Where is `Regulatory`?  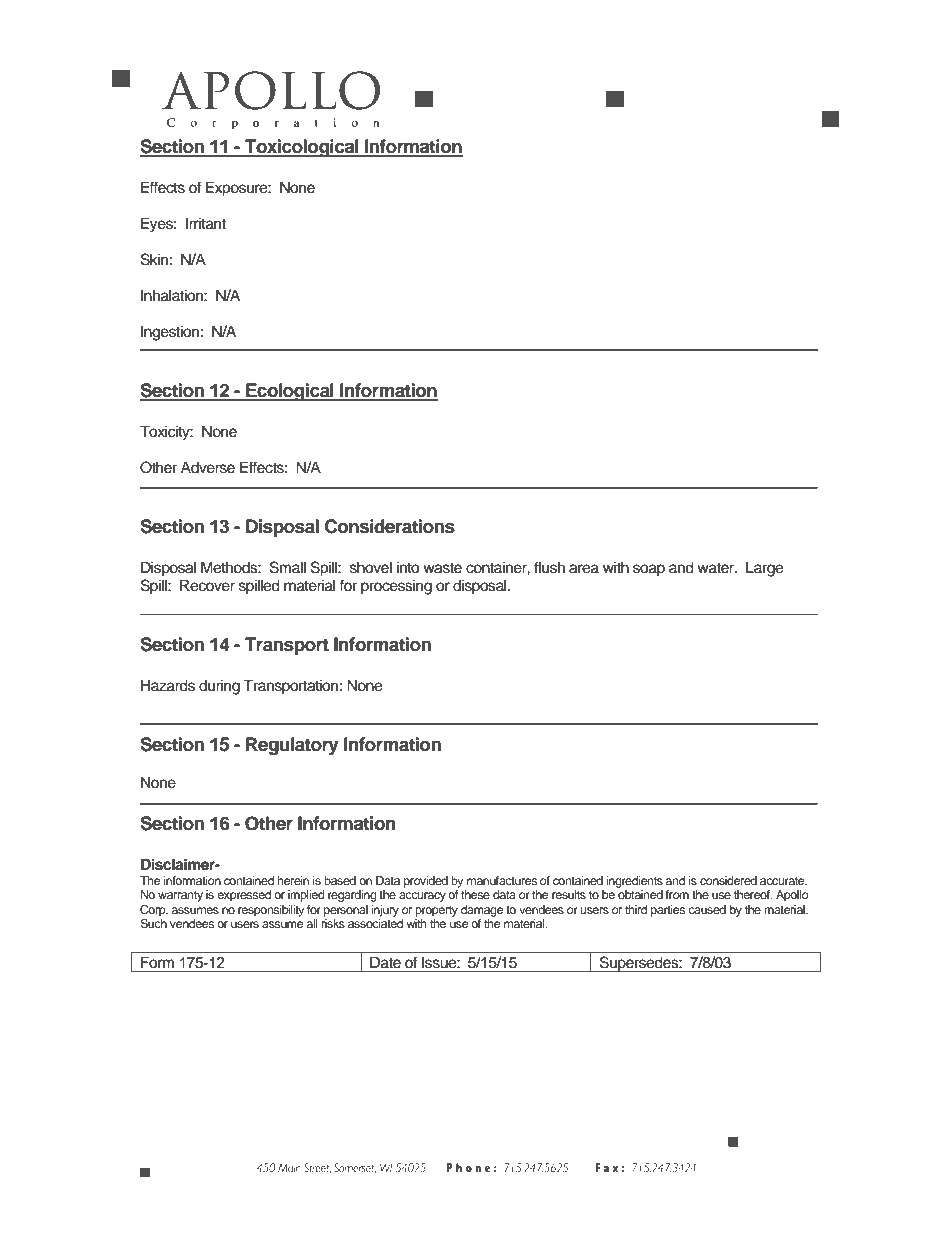
Regulatory is located at coordinates (292, 746).
